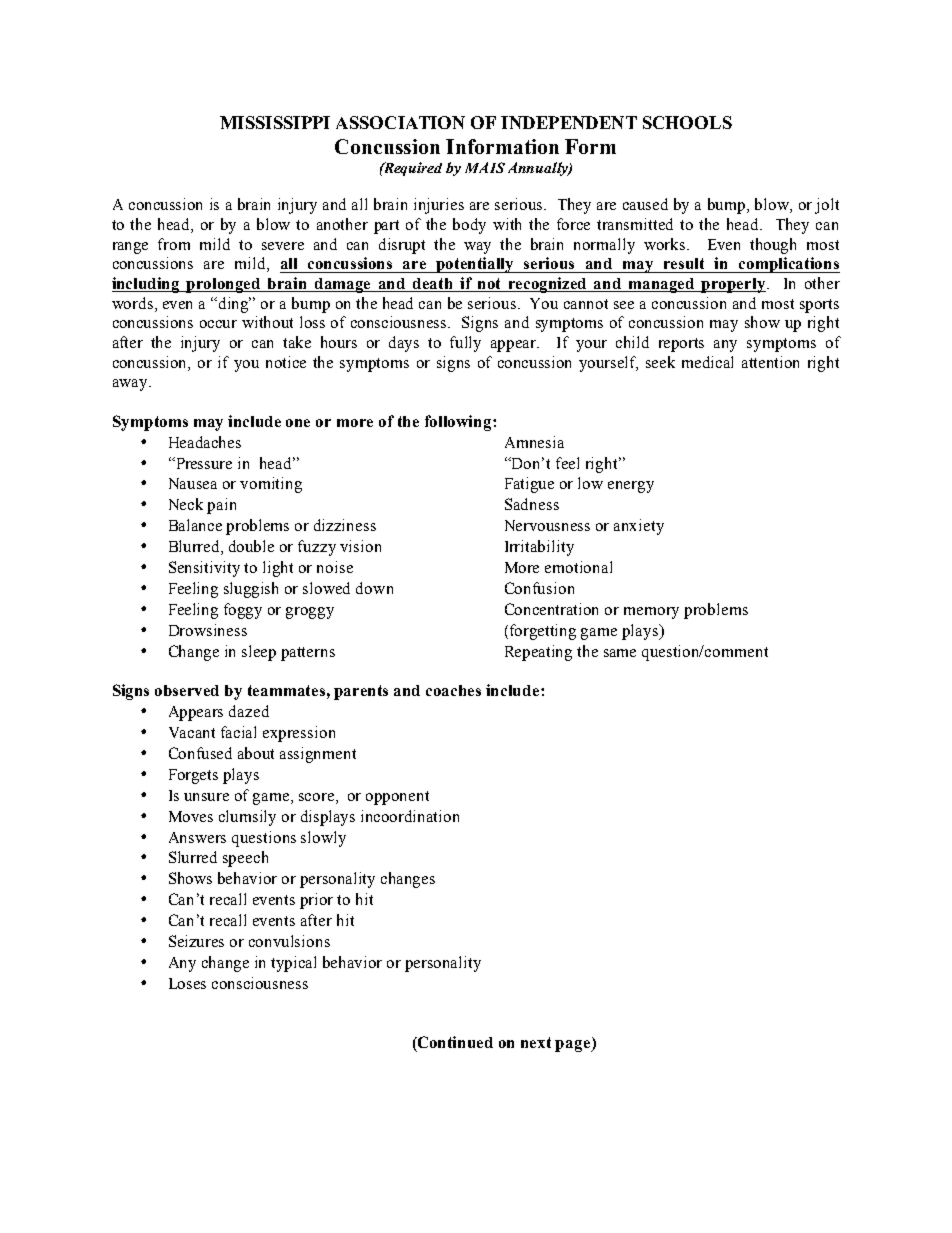  What do you see at coordinates (539, 588) in the page?
I see `Confusion` at bounding box center [539, 588].
